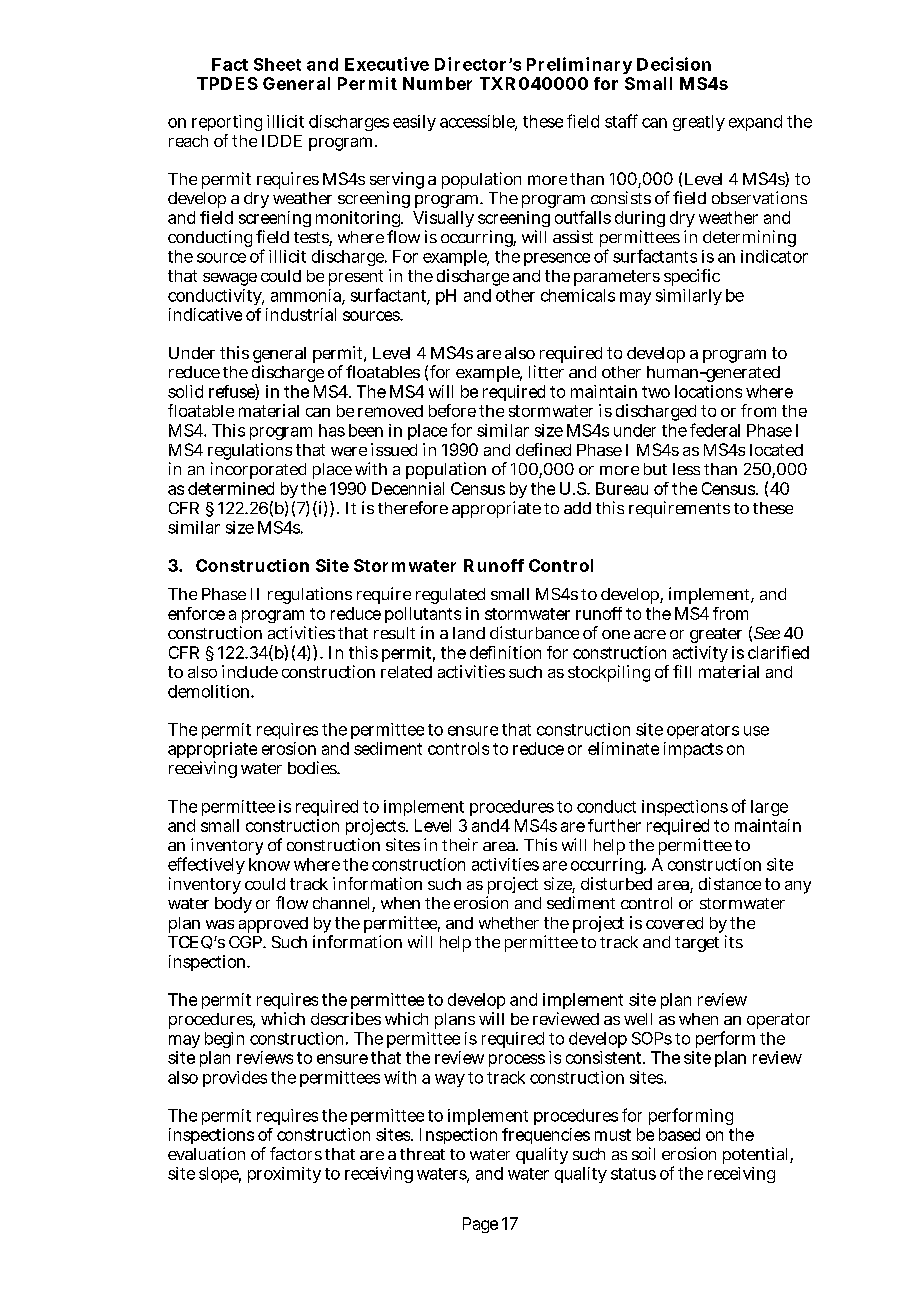  Describe the element at coordinates (699, 123) in the screenshot. I see `greatly` at that location.
